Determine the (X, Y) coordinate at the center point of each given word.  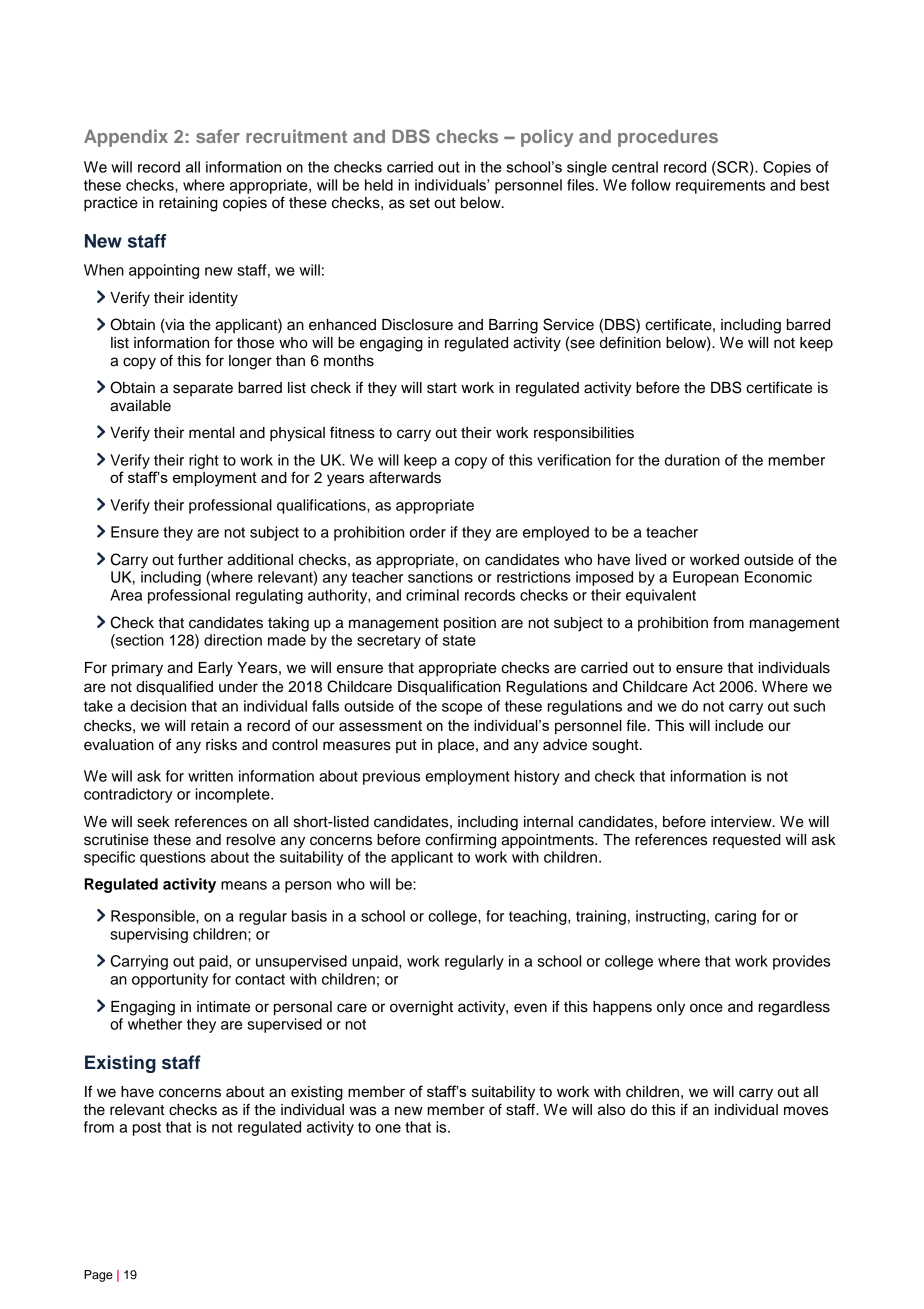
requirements (720, 186)
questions (173, 858)
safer (218, 136)
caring (735, 917)
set (420, 203)
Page (98, 1276)
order (428, 532)
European (706, 578)
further (200, 559)
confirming (460, 841)
